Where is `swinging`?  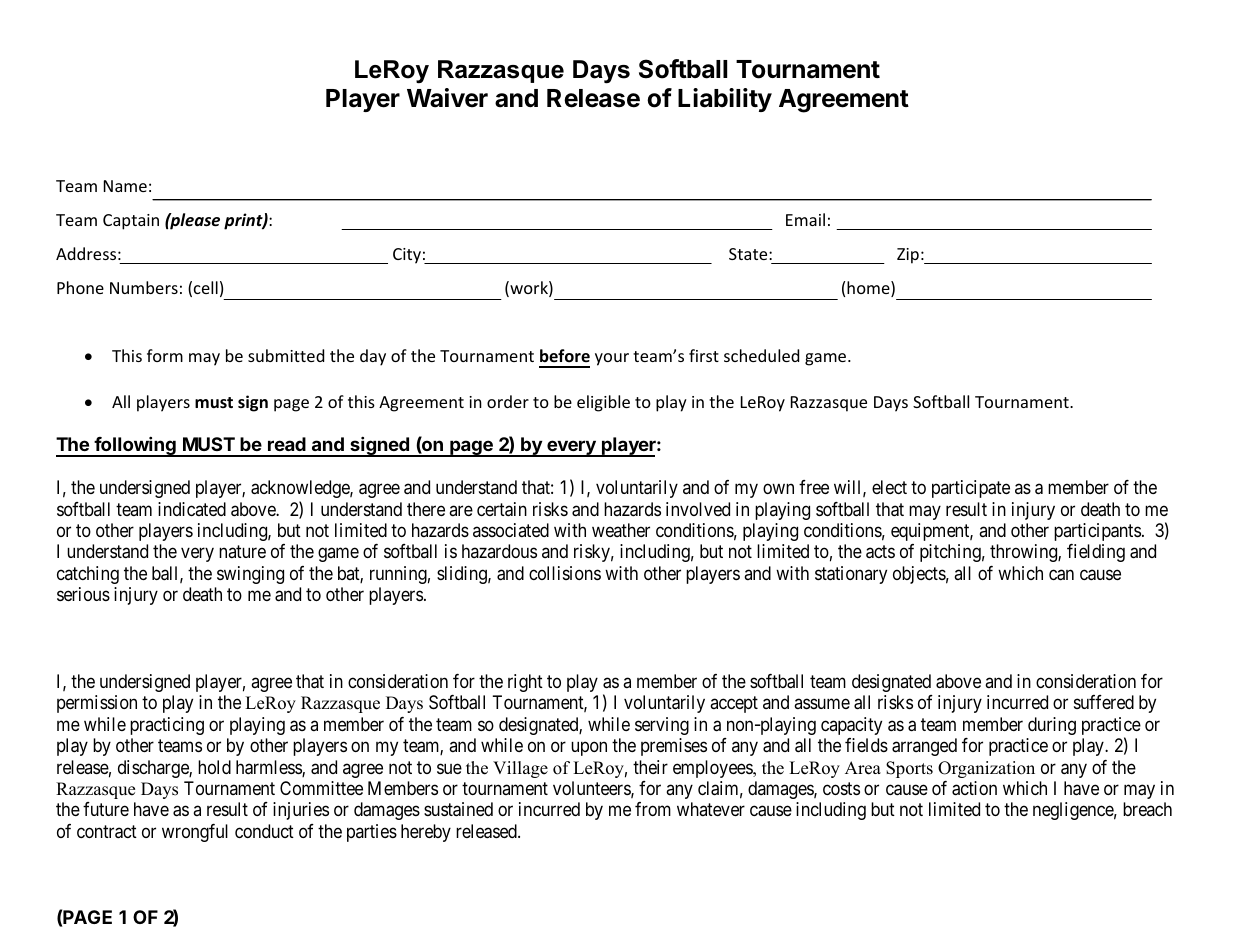
swinging is located at coordinates (250, 575).
